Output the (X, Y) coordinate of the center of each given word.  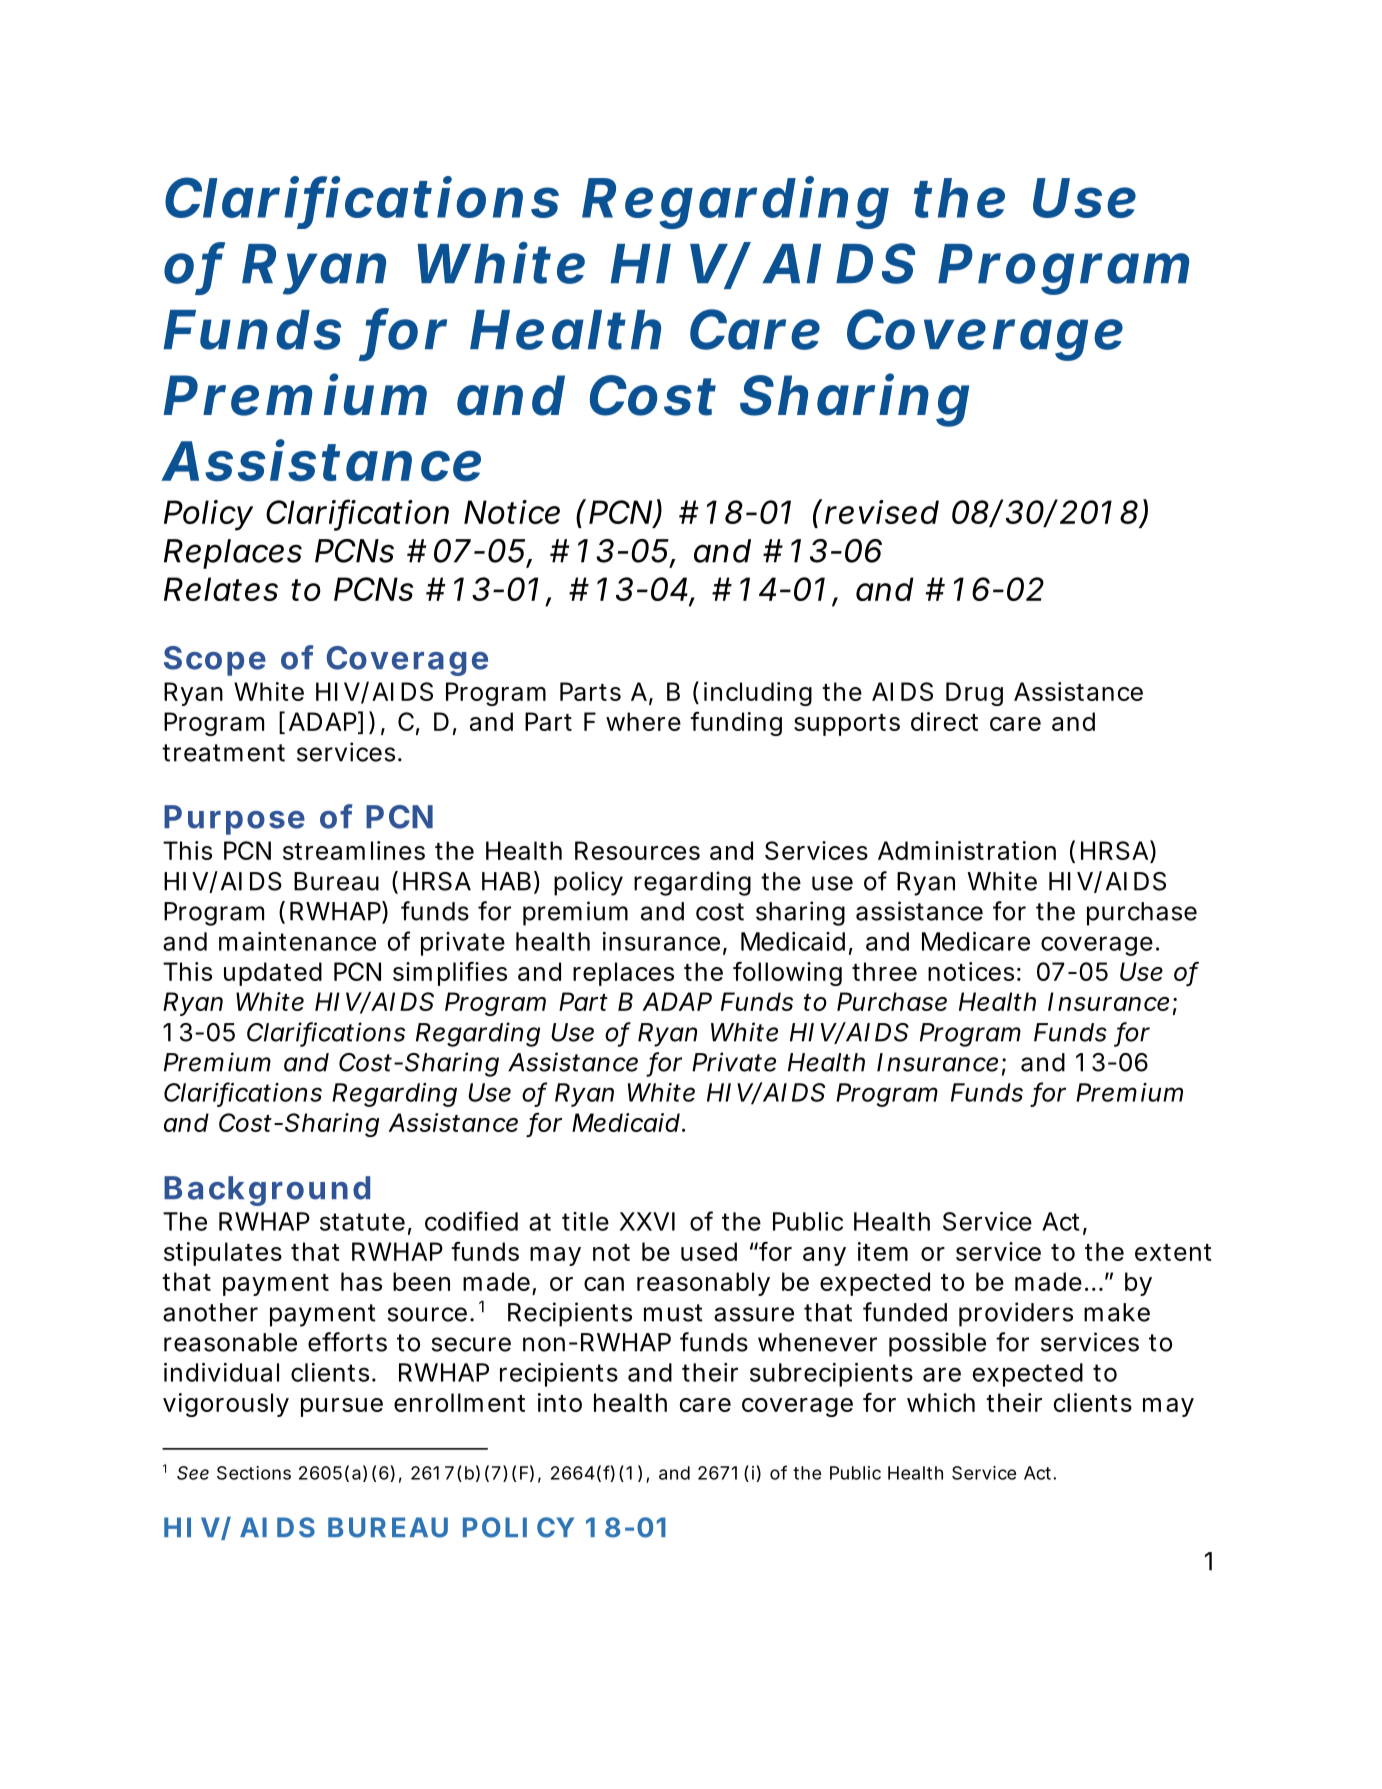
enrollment (459, 1402)
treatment (223, 753)
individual (221, 1372)
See (193, 1473)
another (210, 1312)
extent (1173, 1252)
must (673, 1313)
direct (944, 721)
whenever (817, 1342)
